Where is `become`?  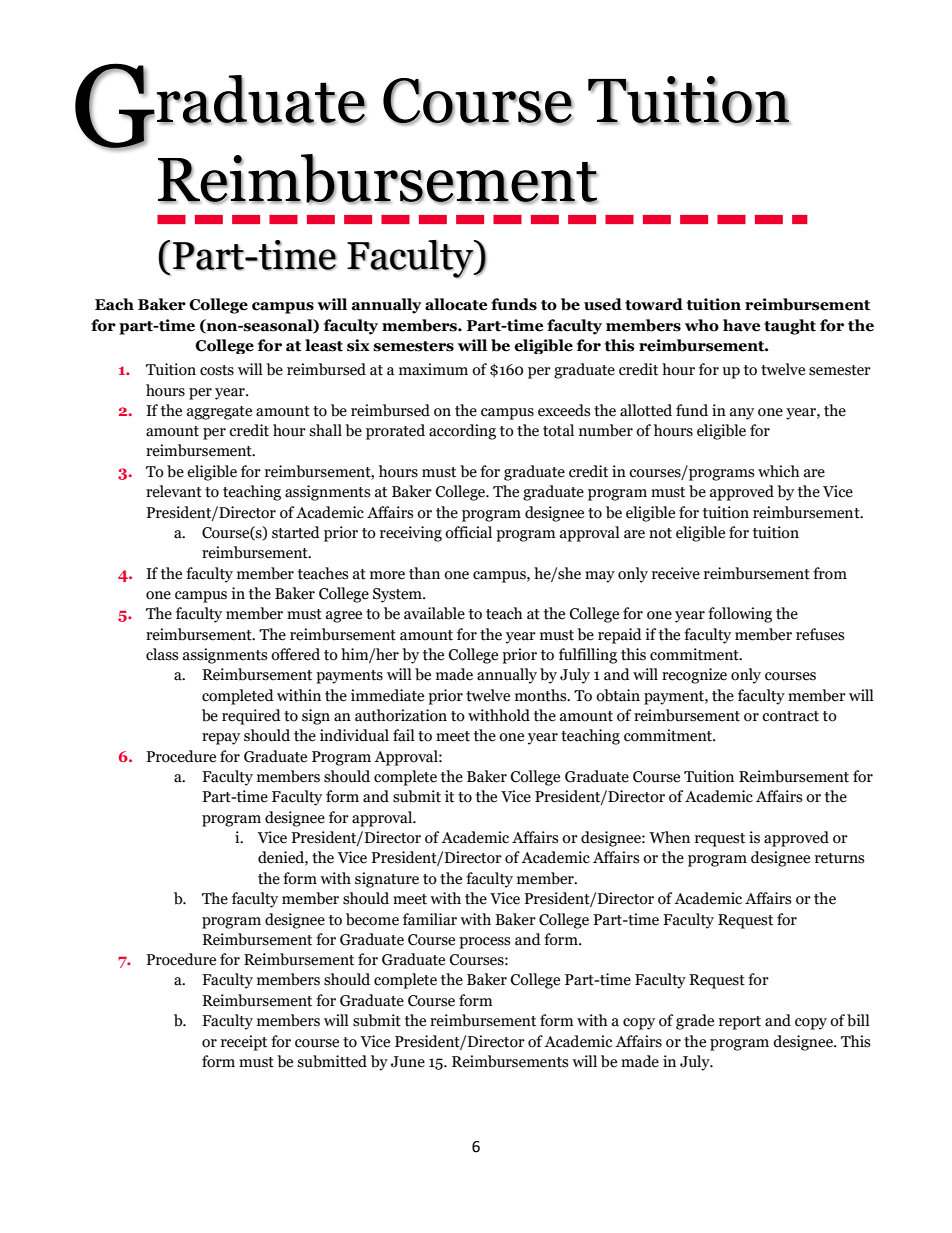 become is located at coordinates (372, 919).
